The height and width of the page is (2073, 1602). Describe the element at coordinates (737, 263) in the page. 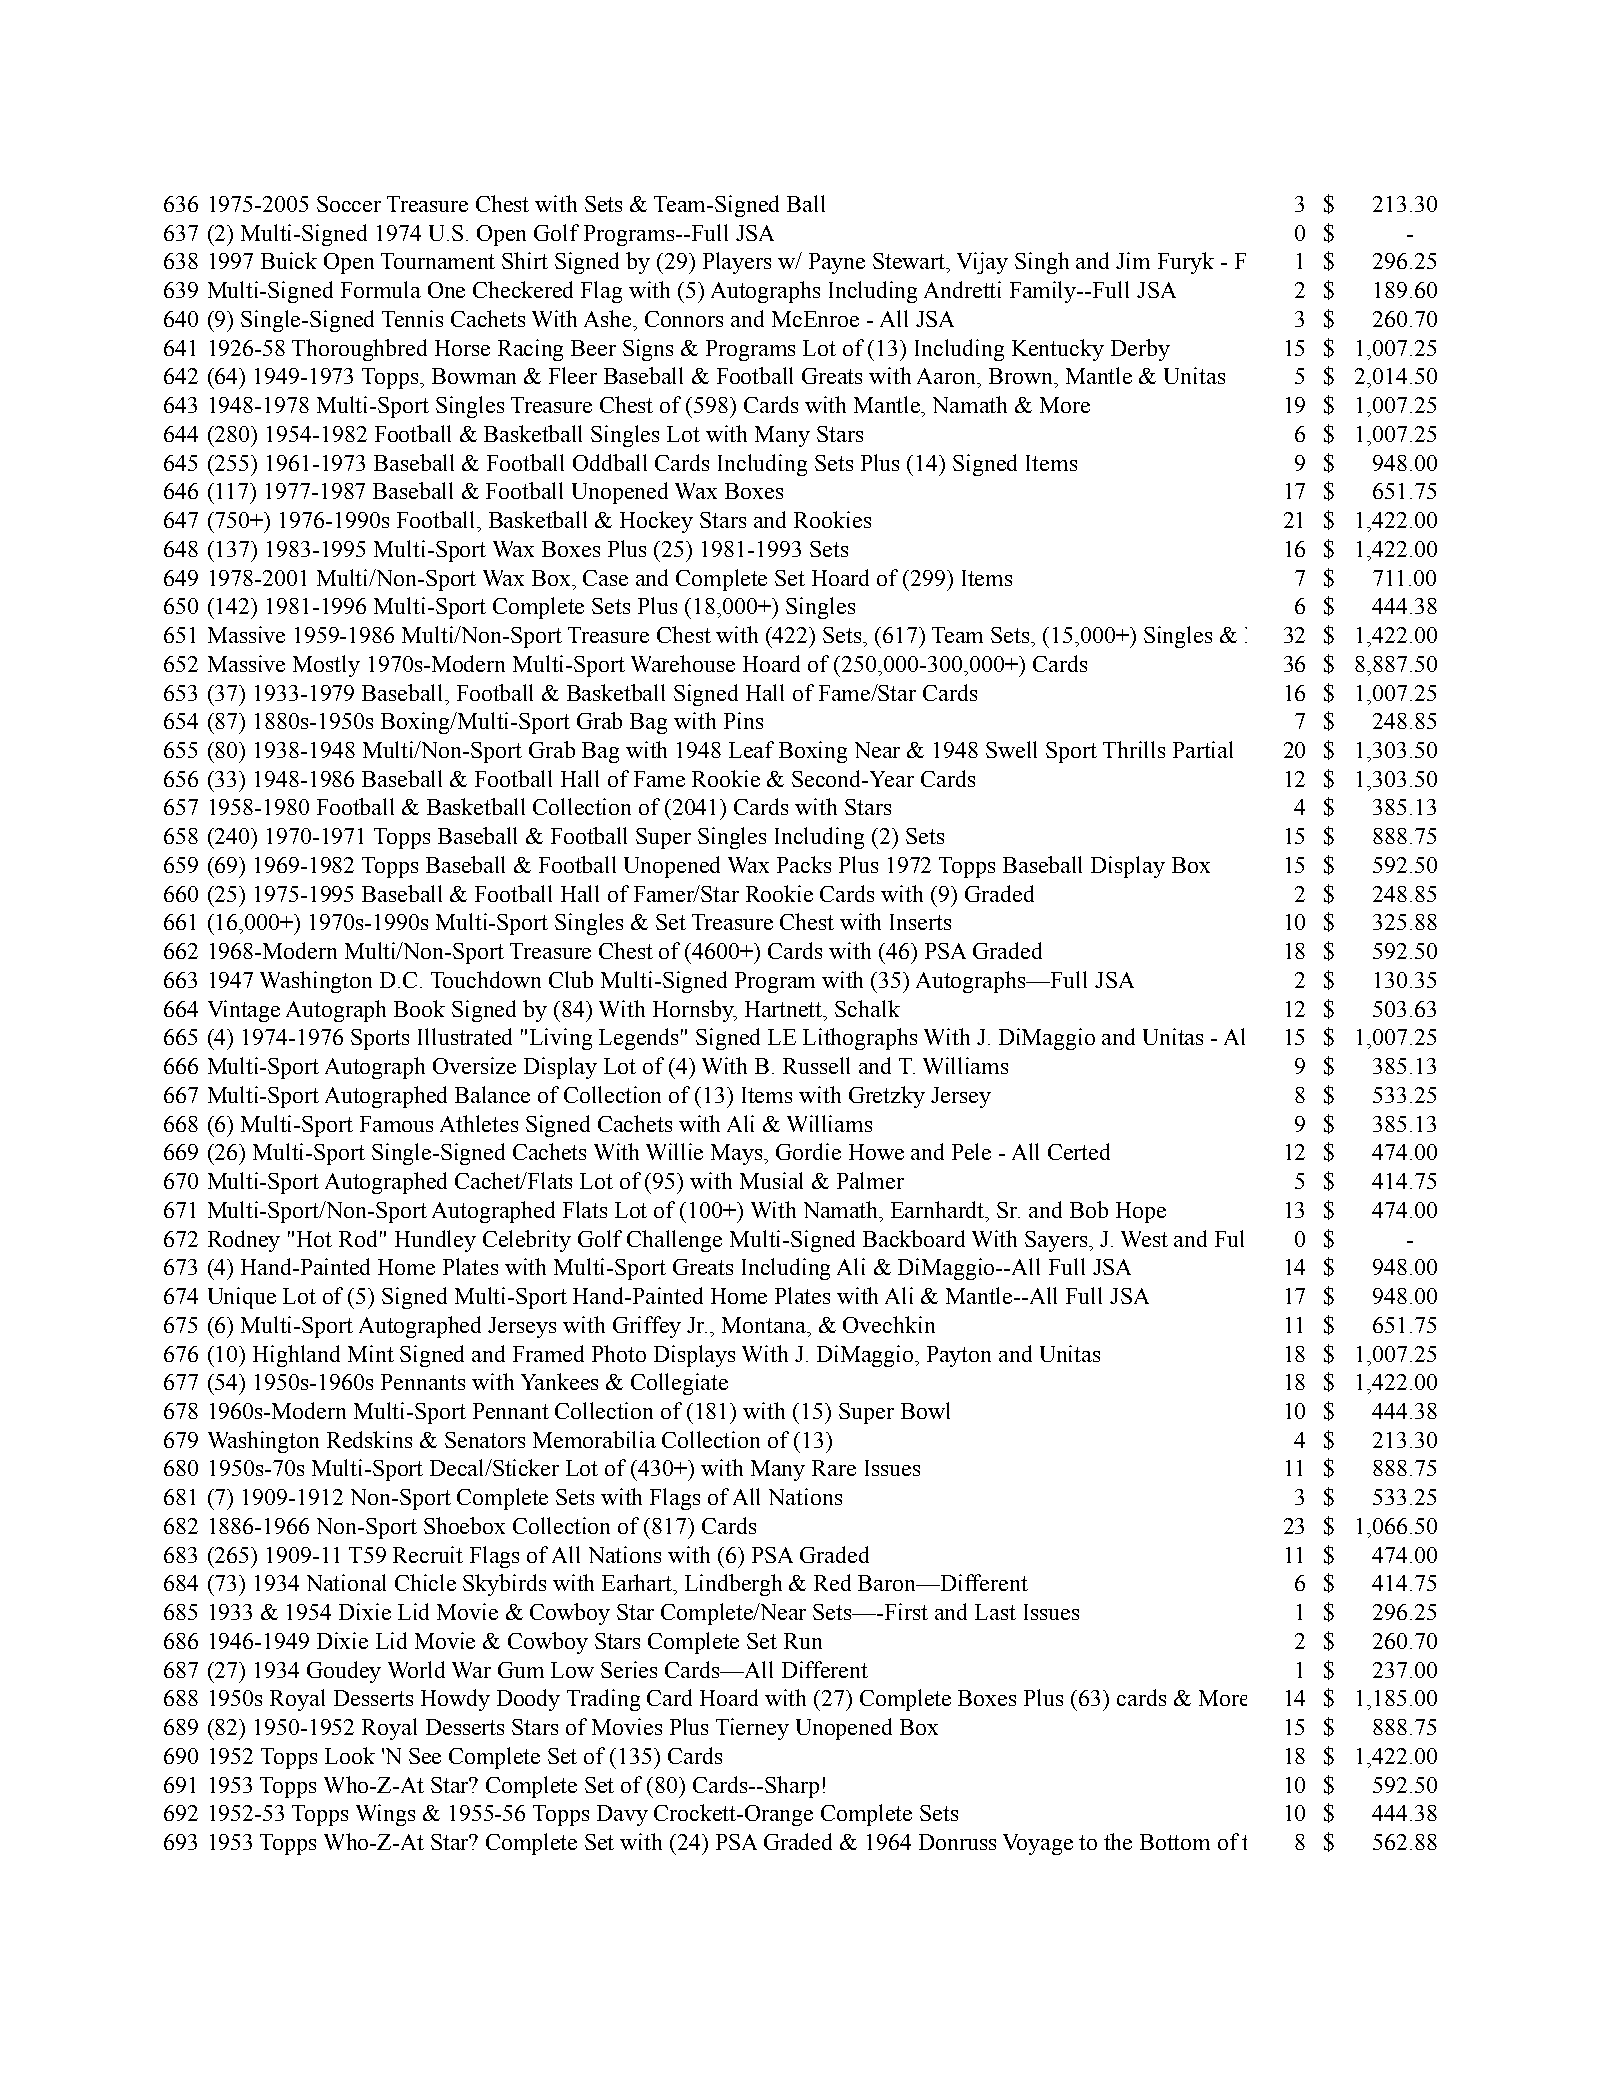

I see `Players` at that location.
